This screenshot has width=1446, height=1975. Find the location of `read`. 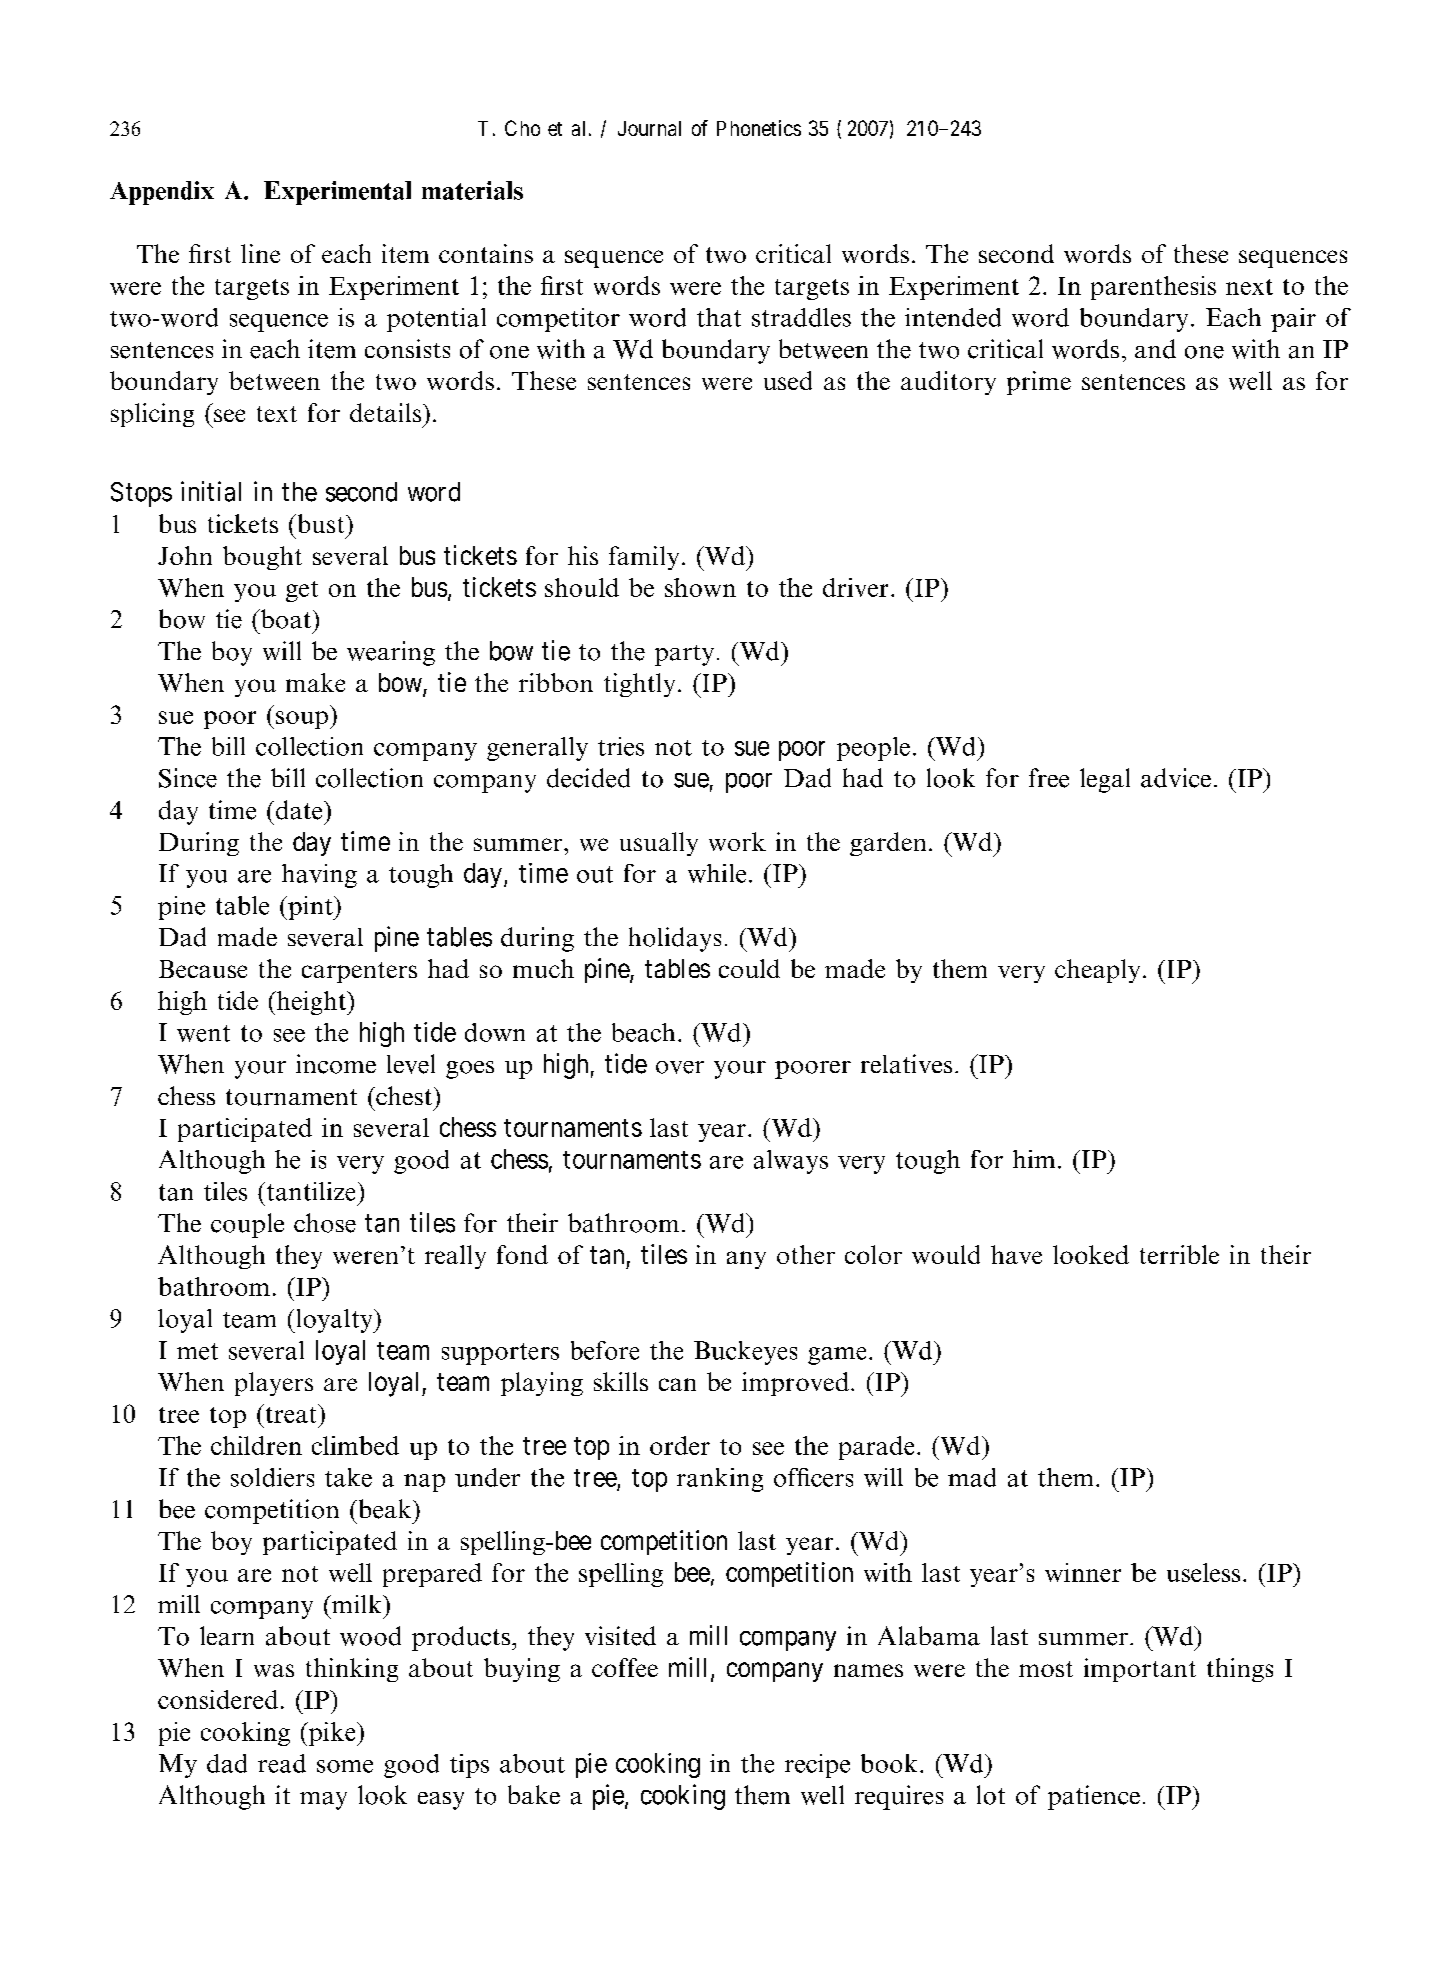

read is located at coordinates (282, 1763).
